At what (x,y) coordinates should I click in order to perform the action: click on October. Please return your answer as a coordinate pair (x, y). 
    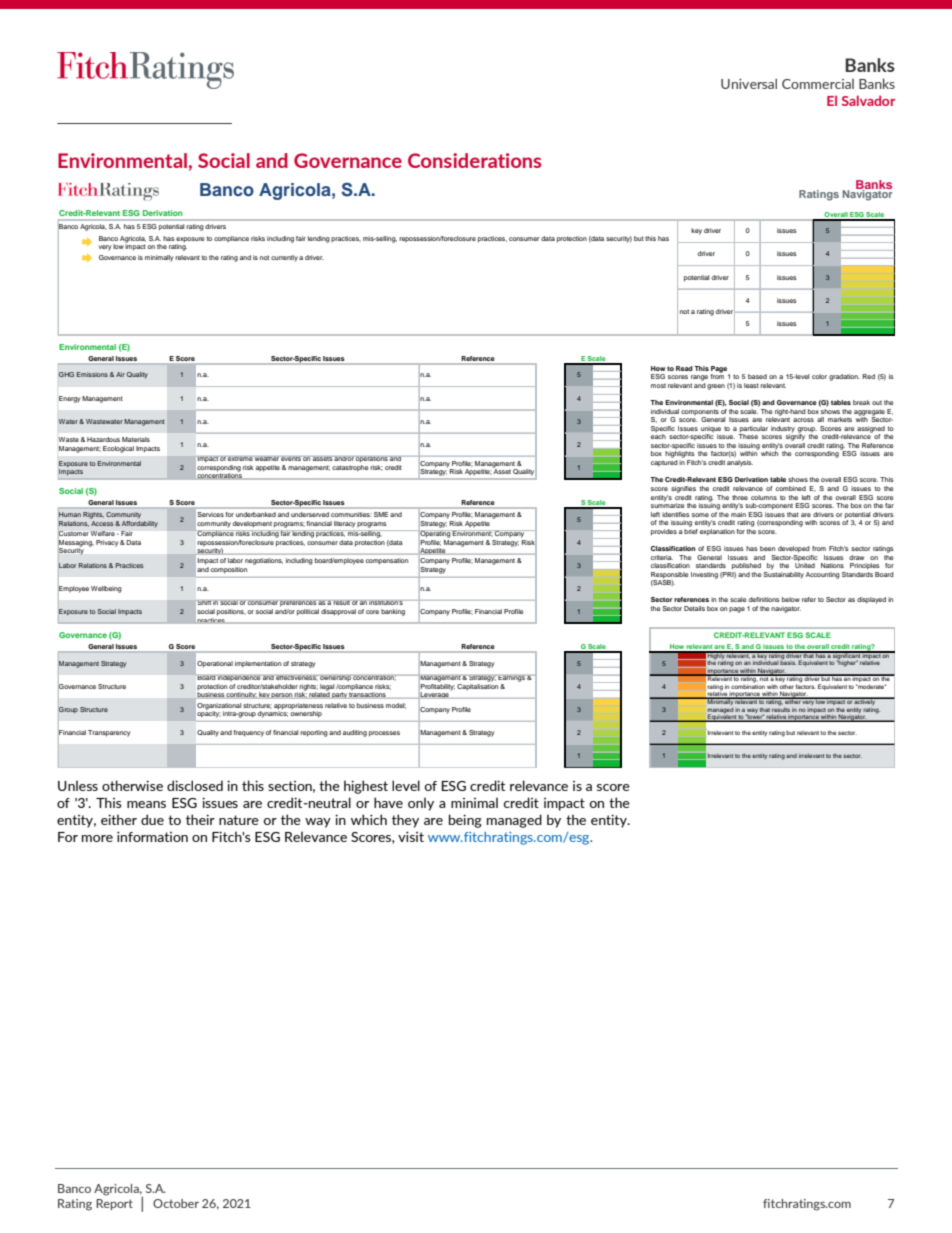
    Looking at the image, I should click on (176, 1203).
